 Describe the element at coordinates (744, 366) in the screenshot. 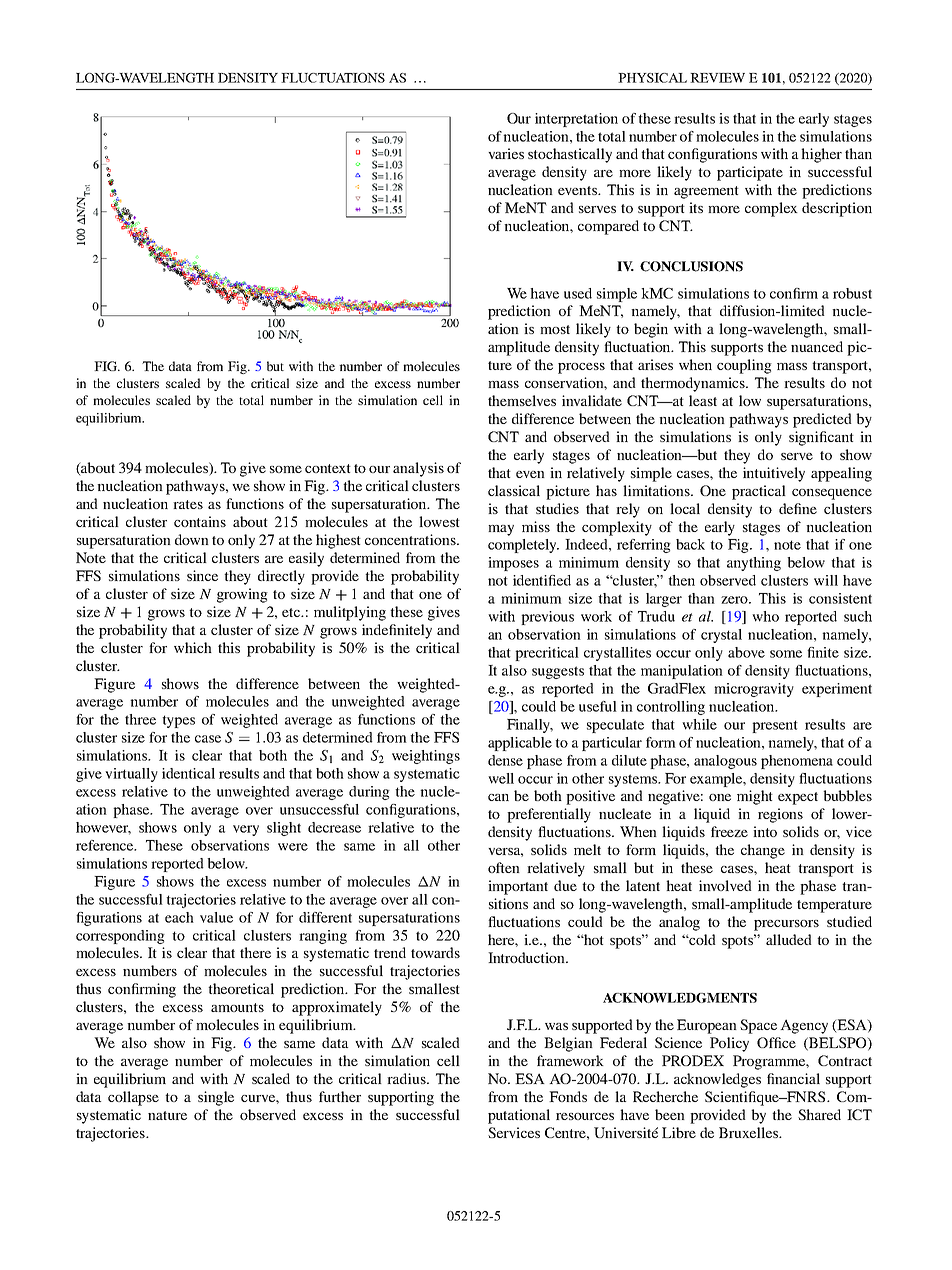

I see `coupling` at that location.
